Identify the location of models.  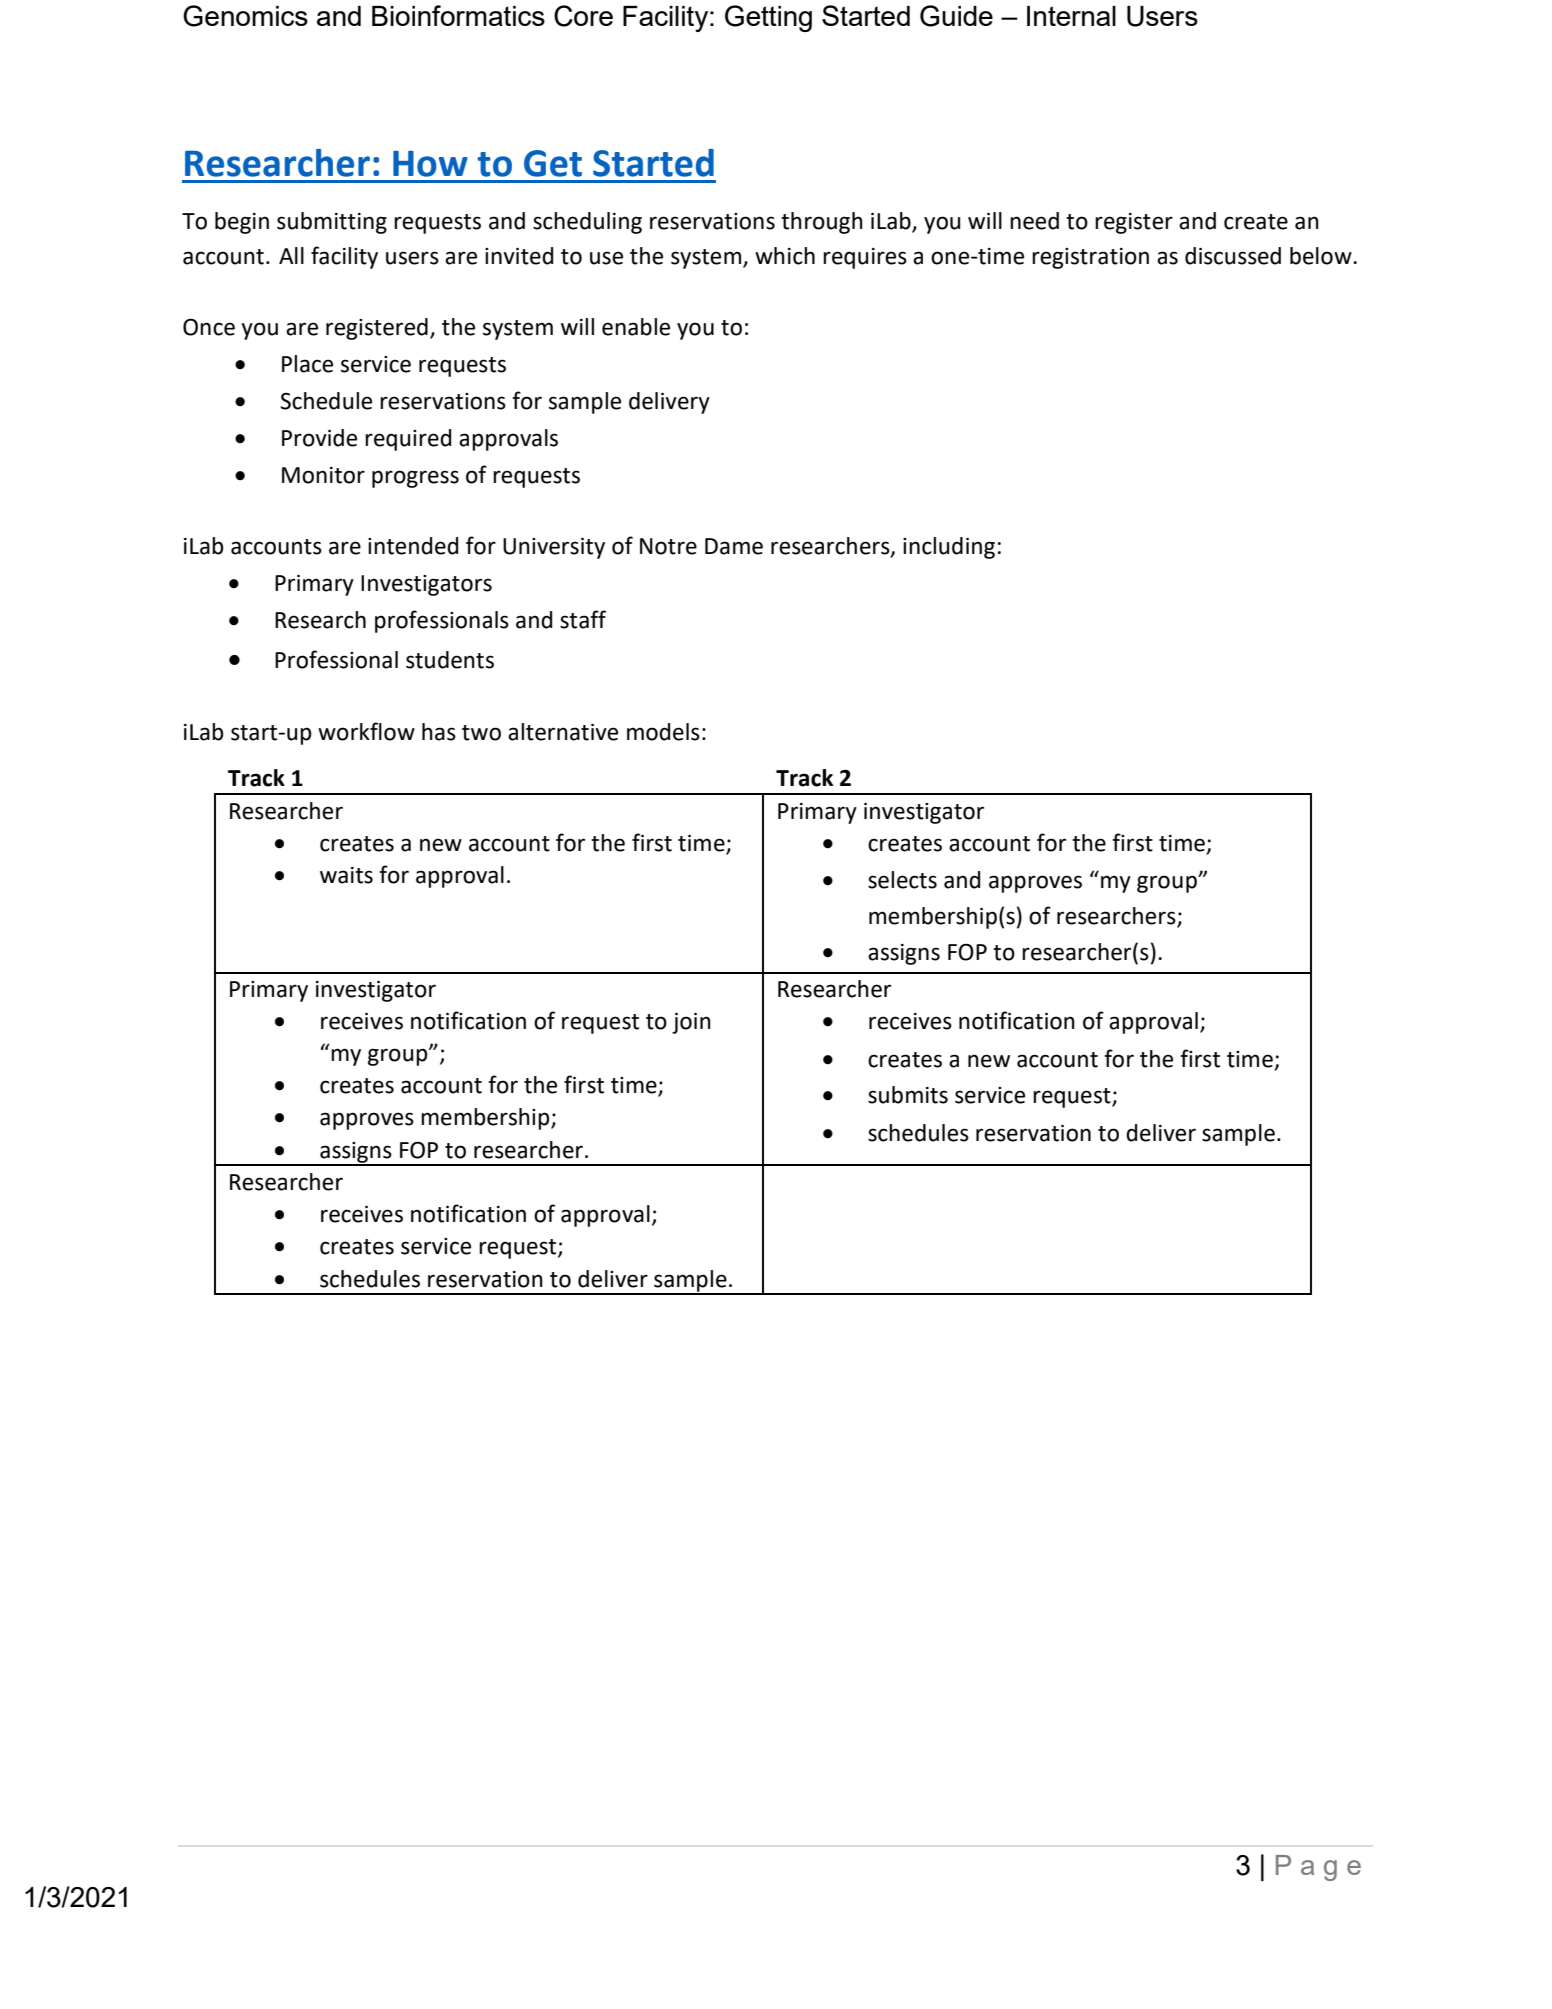
(663, 732).
